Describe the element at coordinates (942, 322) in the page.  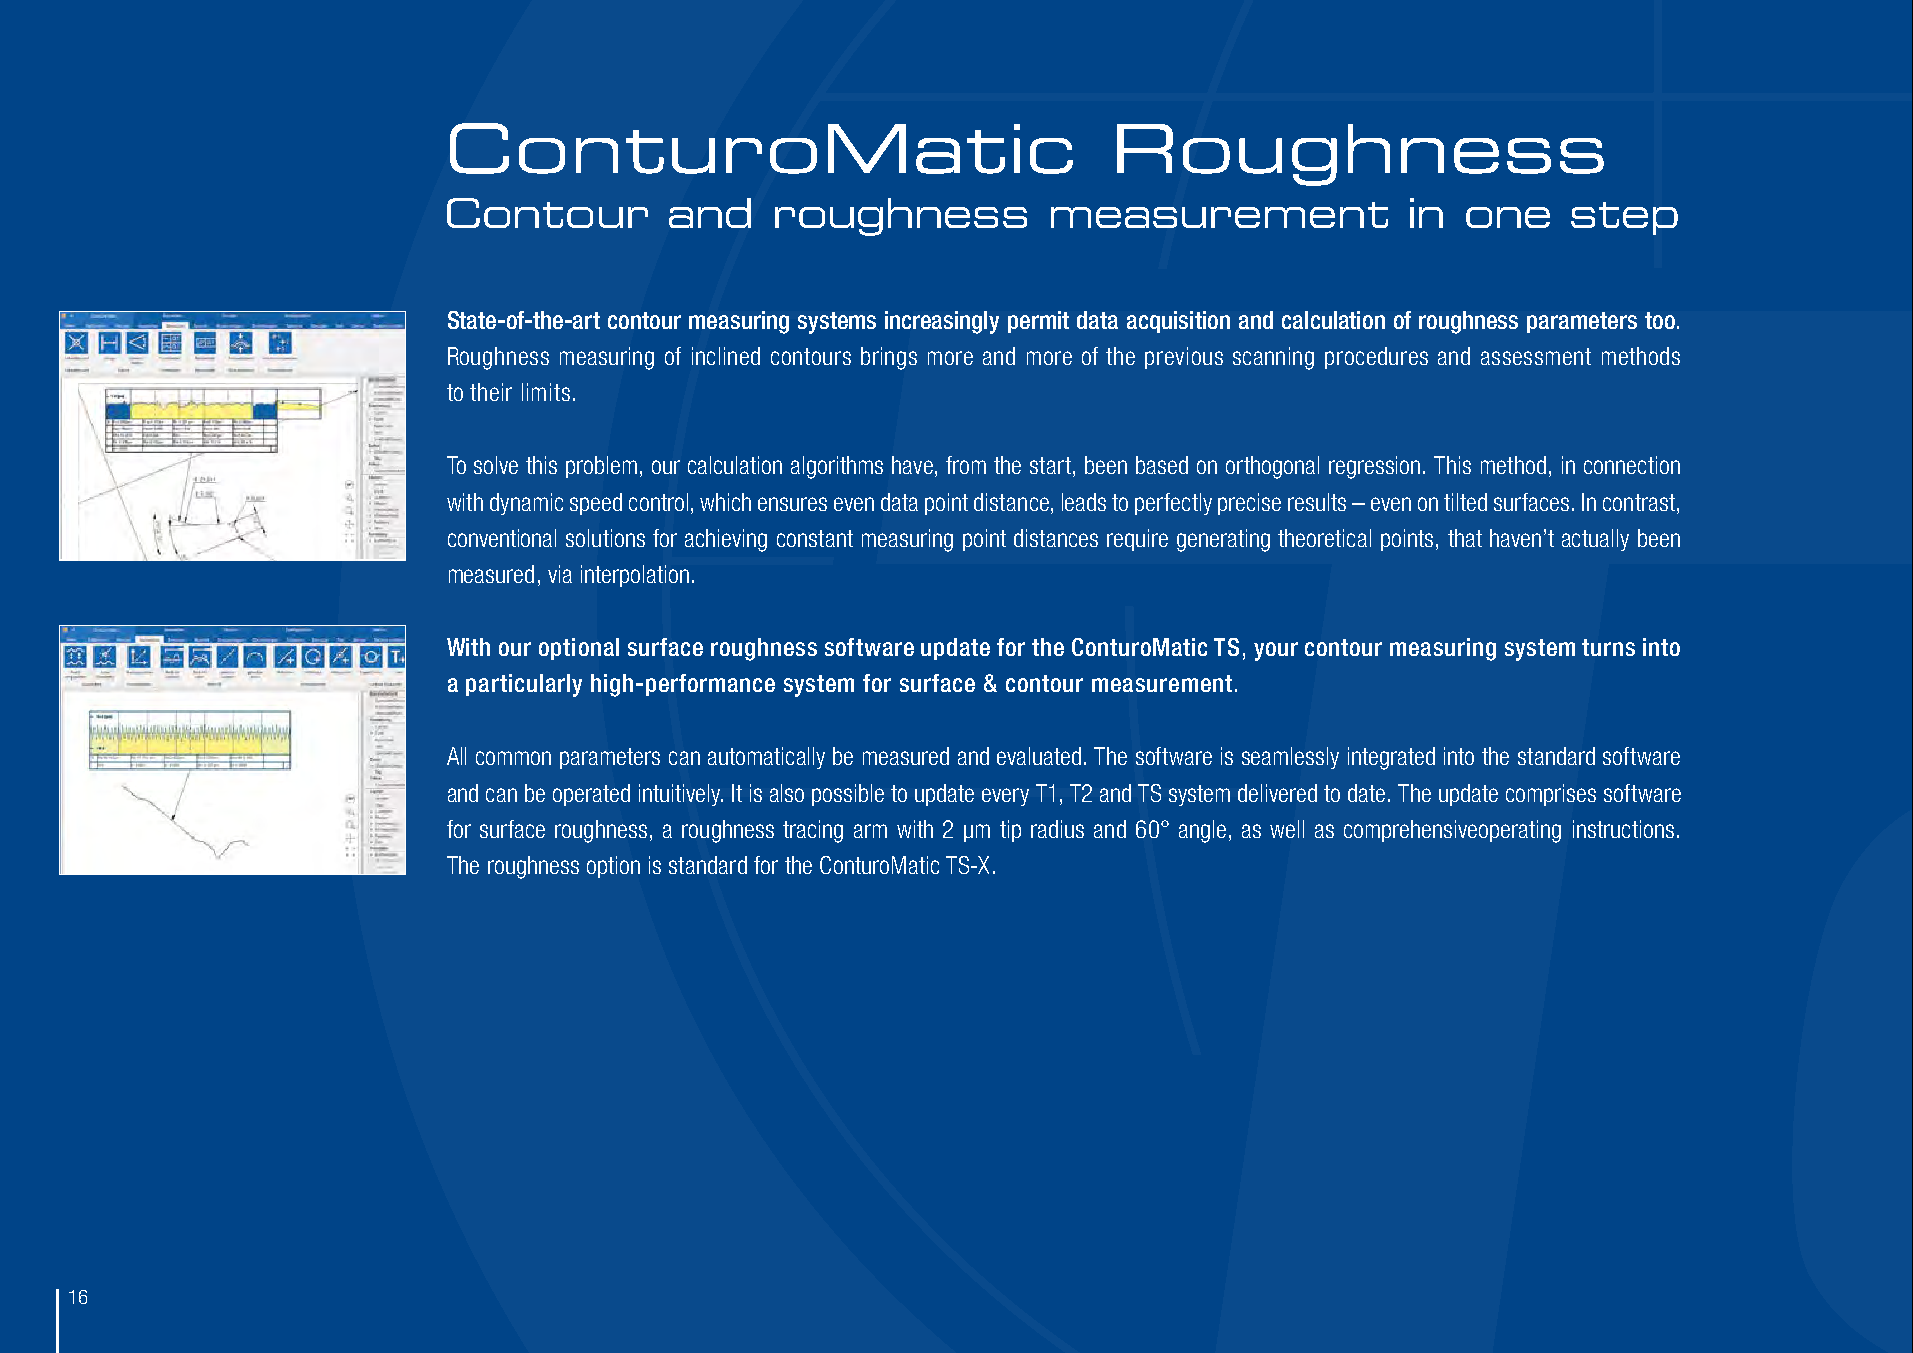
I see `increasingly` at that location.
